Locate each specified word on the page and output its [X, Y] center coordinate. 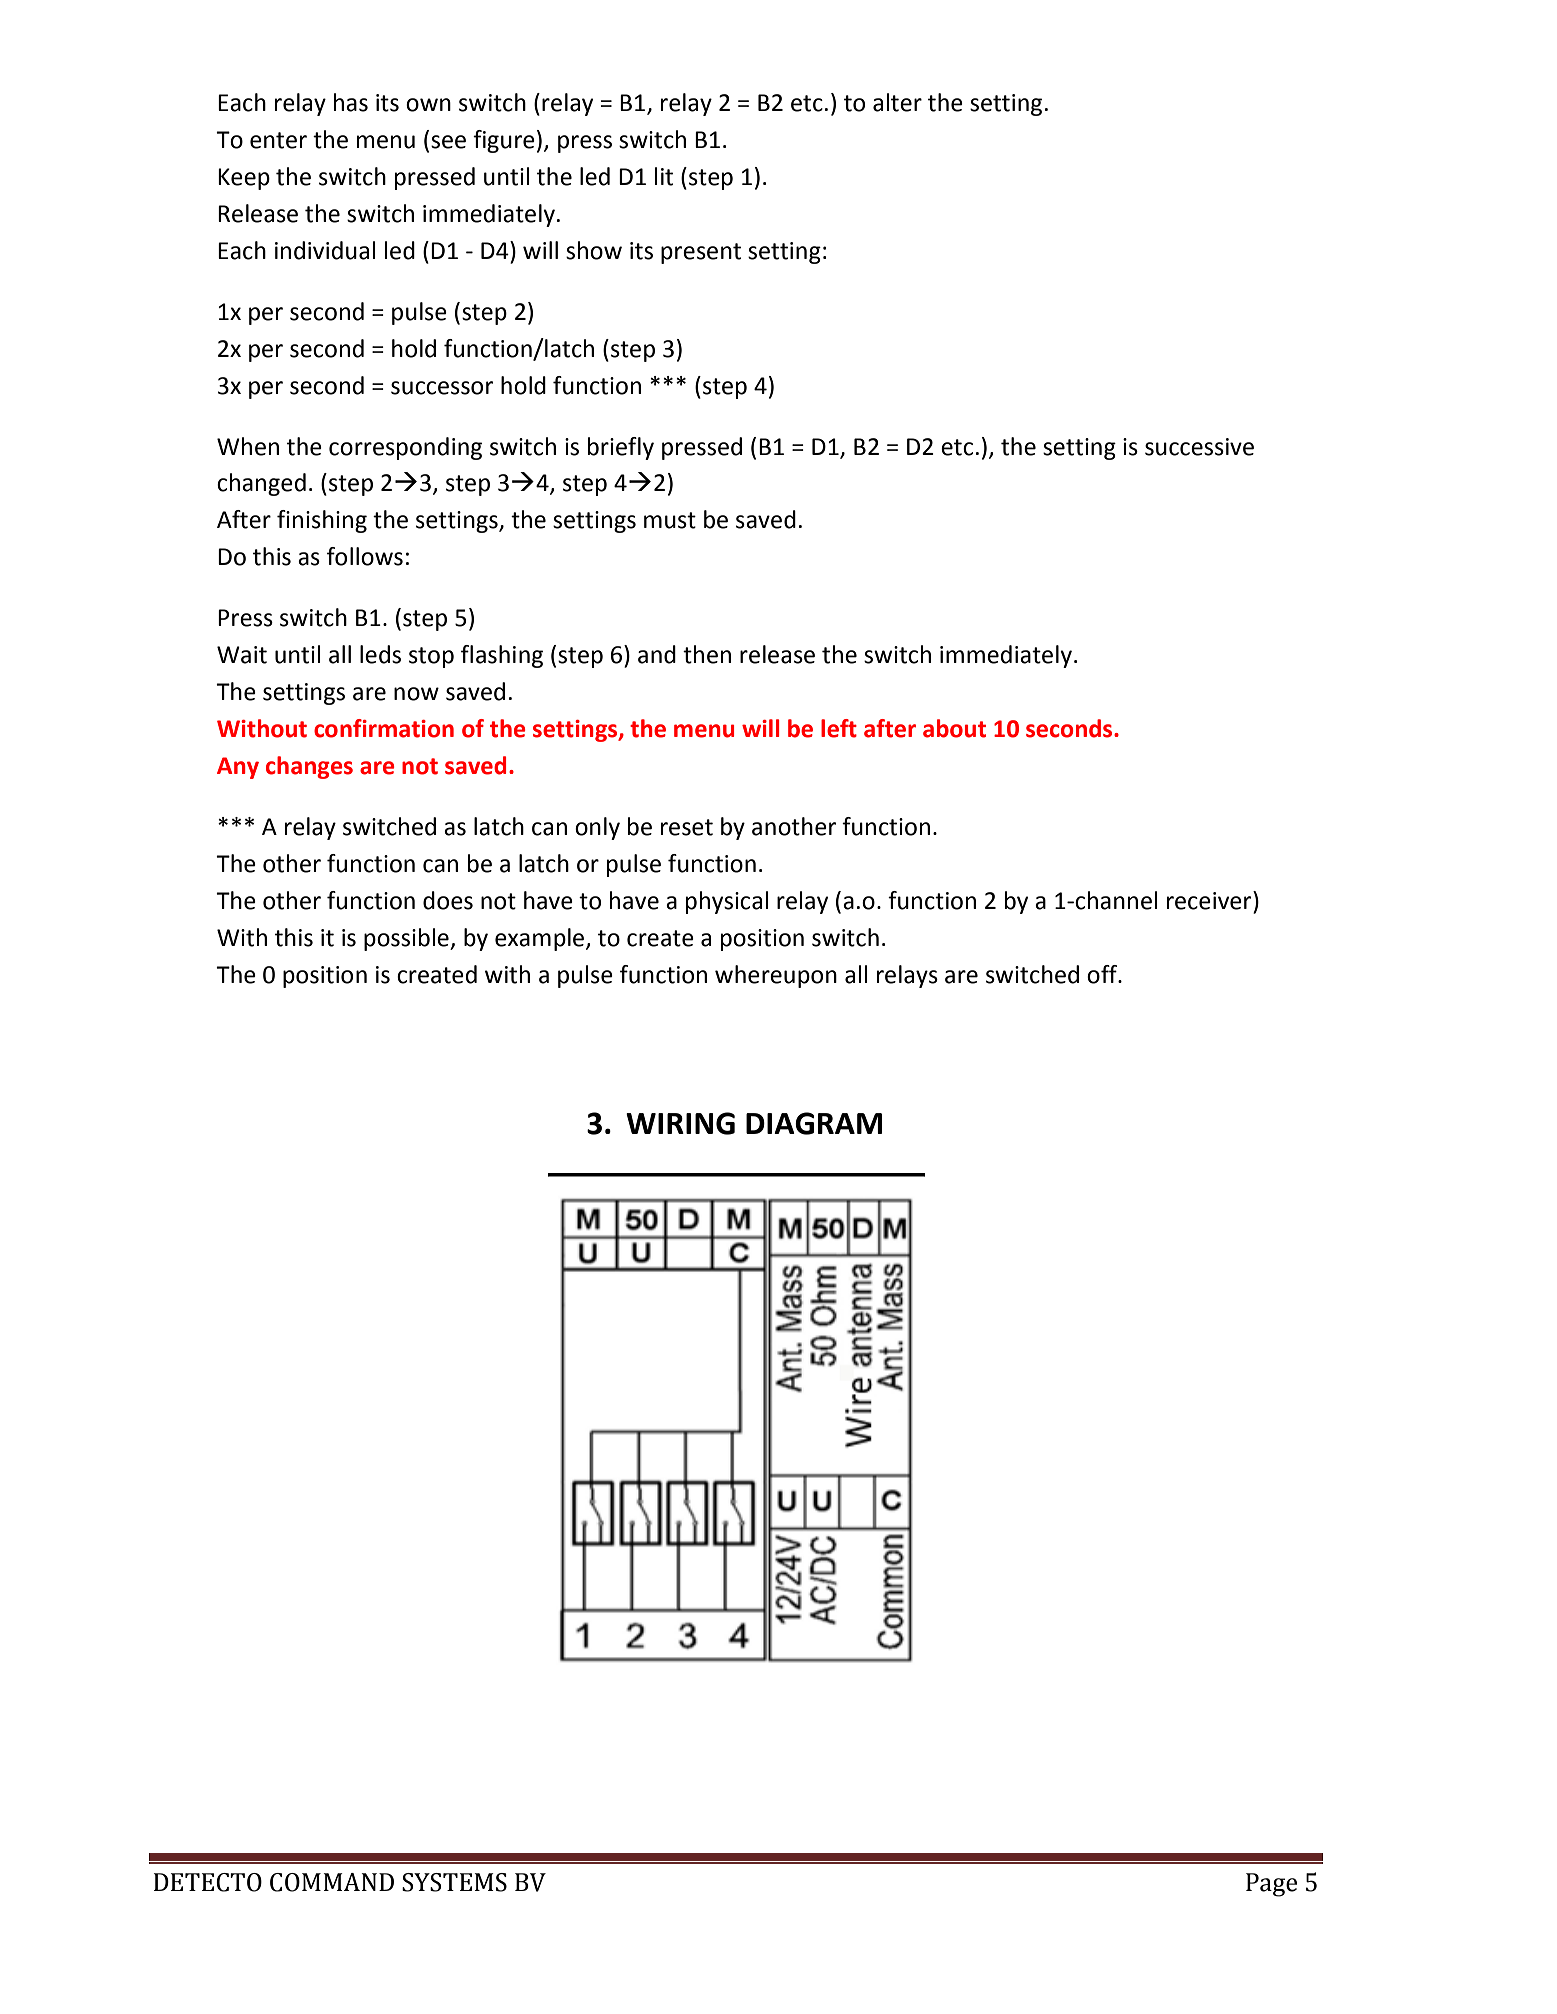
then [707, 654]
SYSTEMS [454, 1882]
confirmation [384, 728]
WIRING [680, 1123]
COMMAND [332, 1882]
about [954, 728]
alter [897, 102]
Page [1271, 1885]
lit [664, 176]
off [1103, 974]
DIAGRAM [814, 1123]
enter [278, 140]
